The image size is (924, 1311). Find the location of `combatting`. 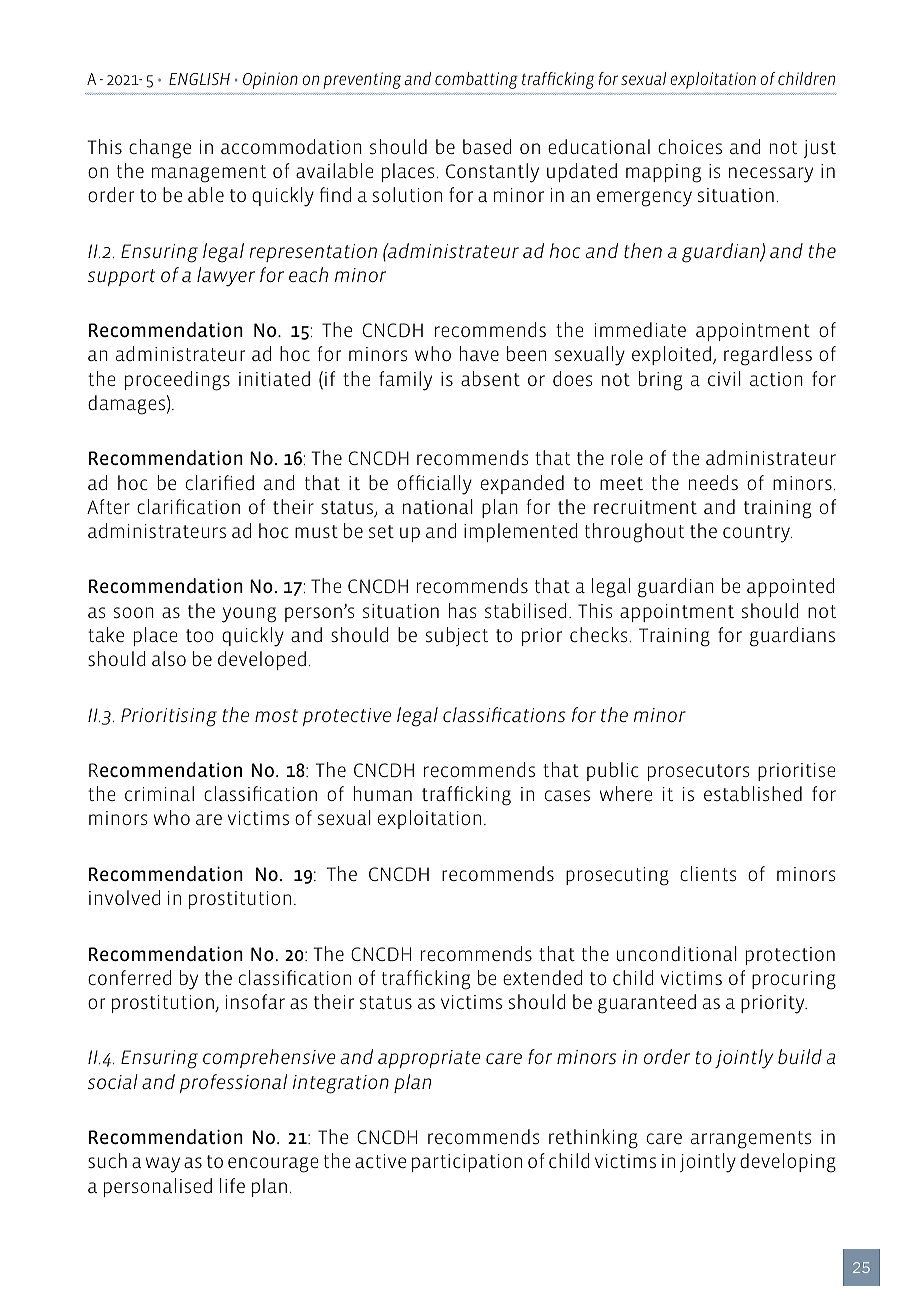

combatting is located at coordinates (476, 80).
